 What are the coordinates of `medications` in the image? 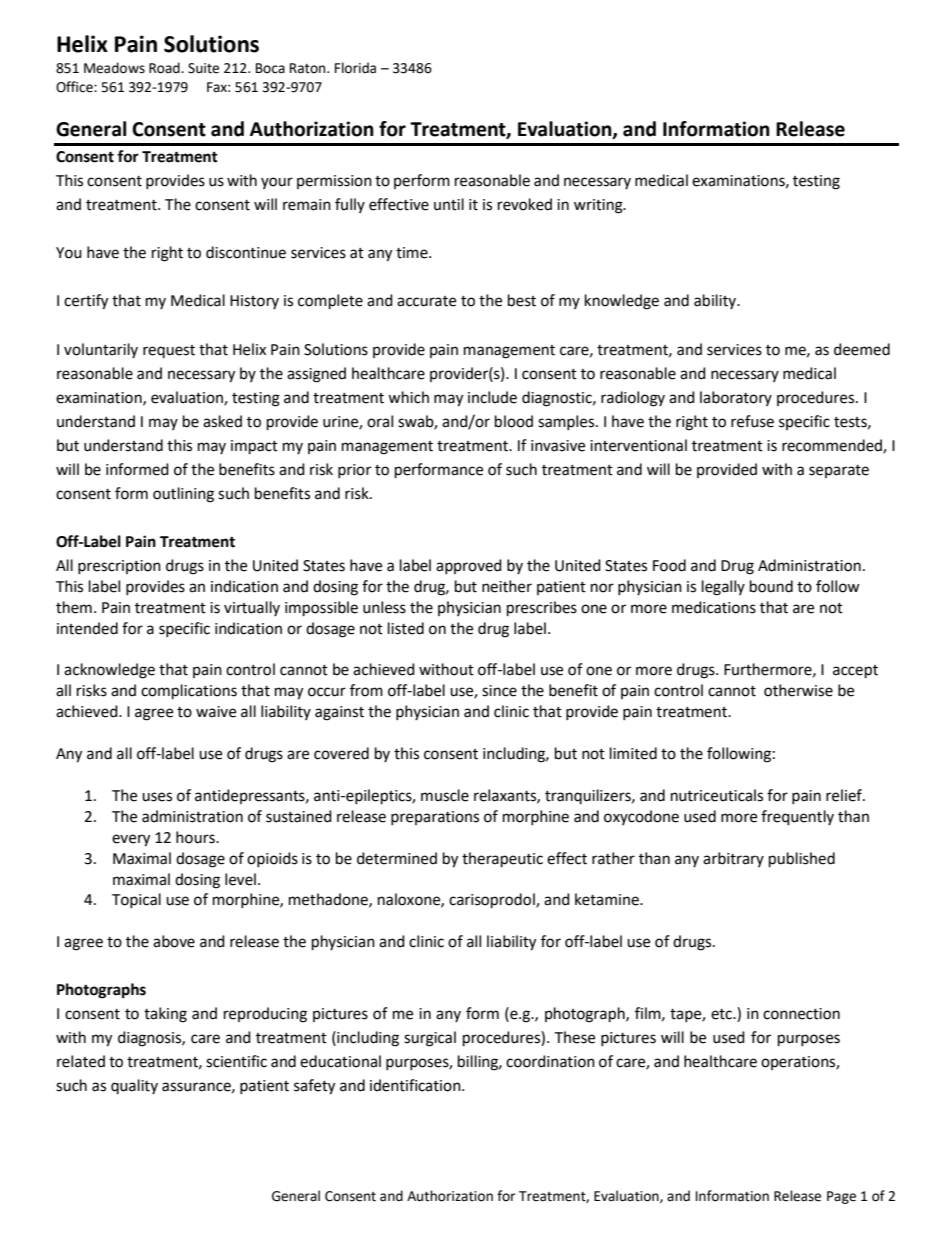 It's located at (714, 607).
